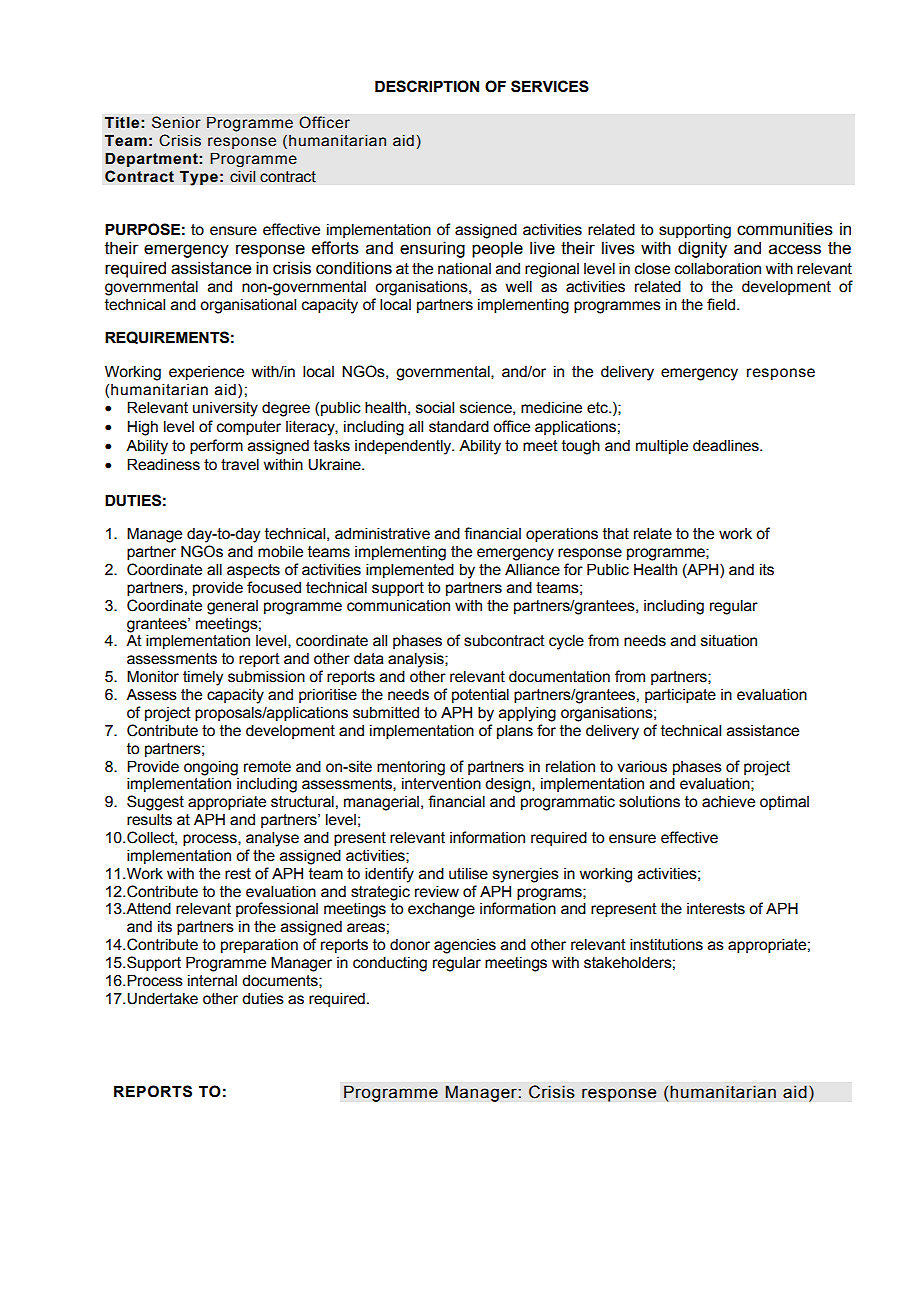 This screenshot has height=1308, width=924. I want to click on SERVICES, so click(550, 86).
